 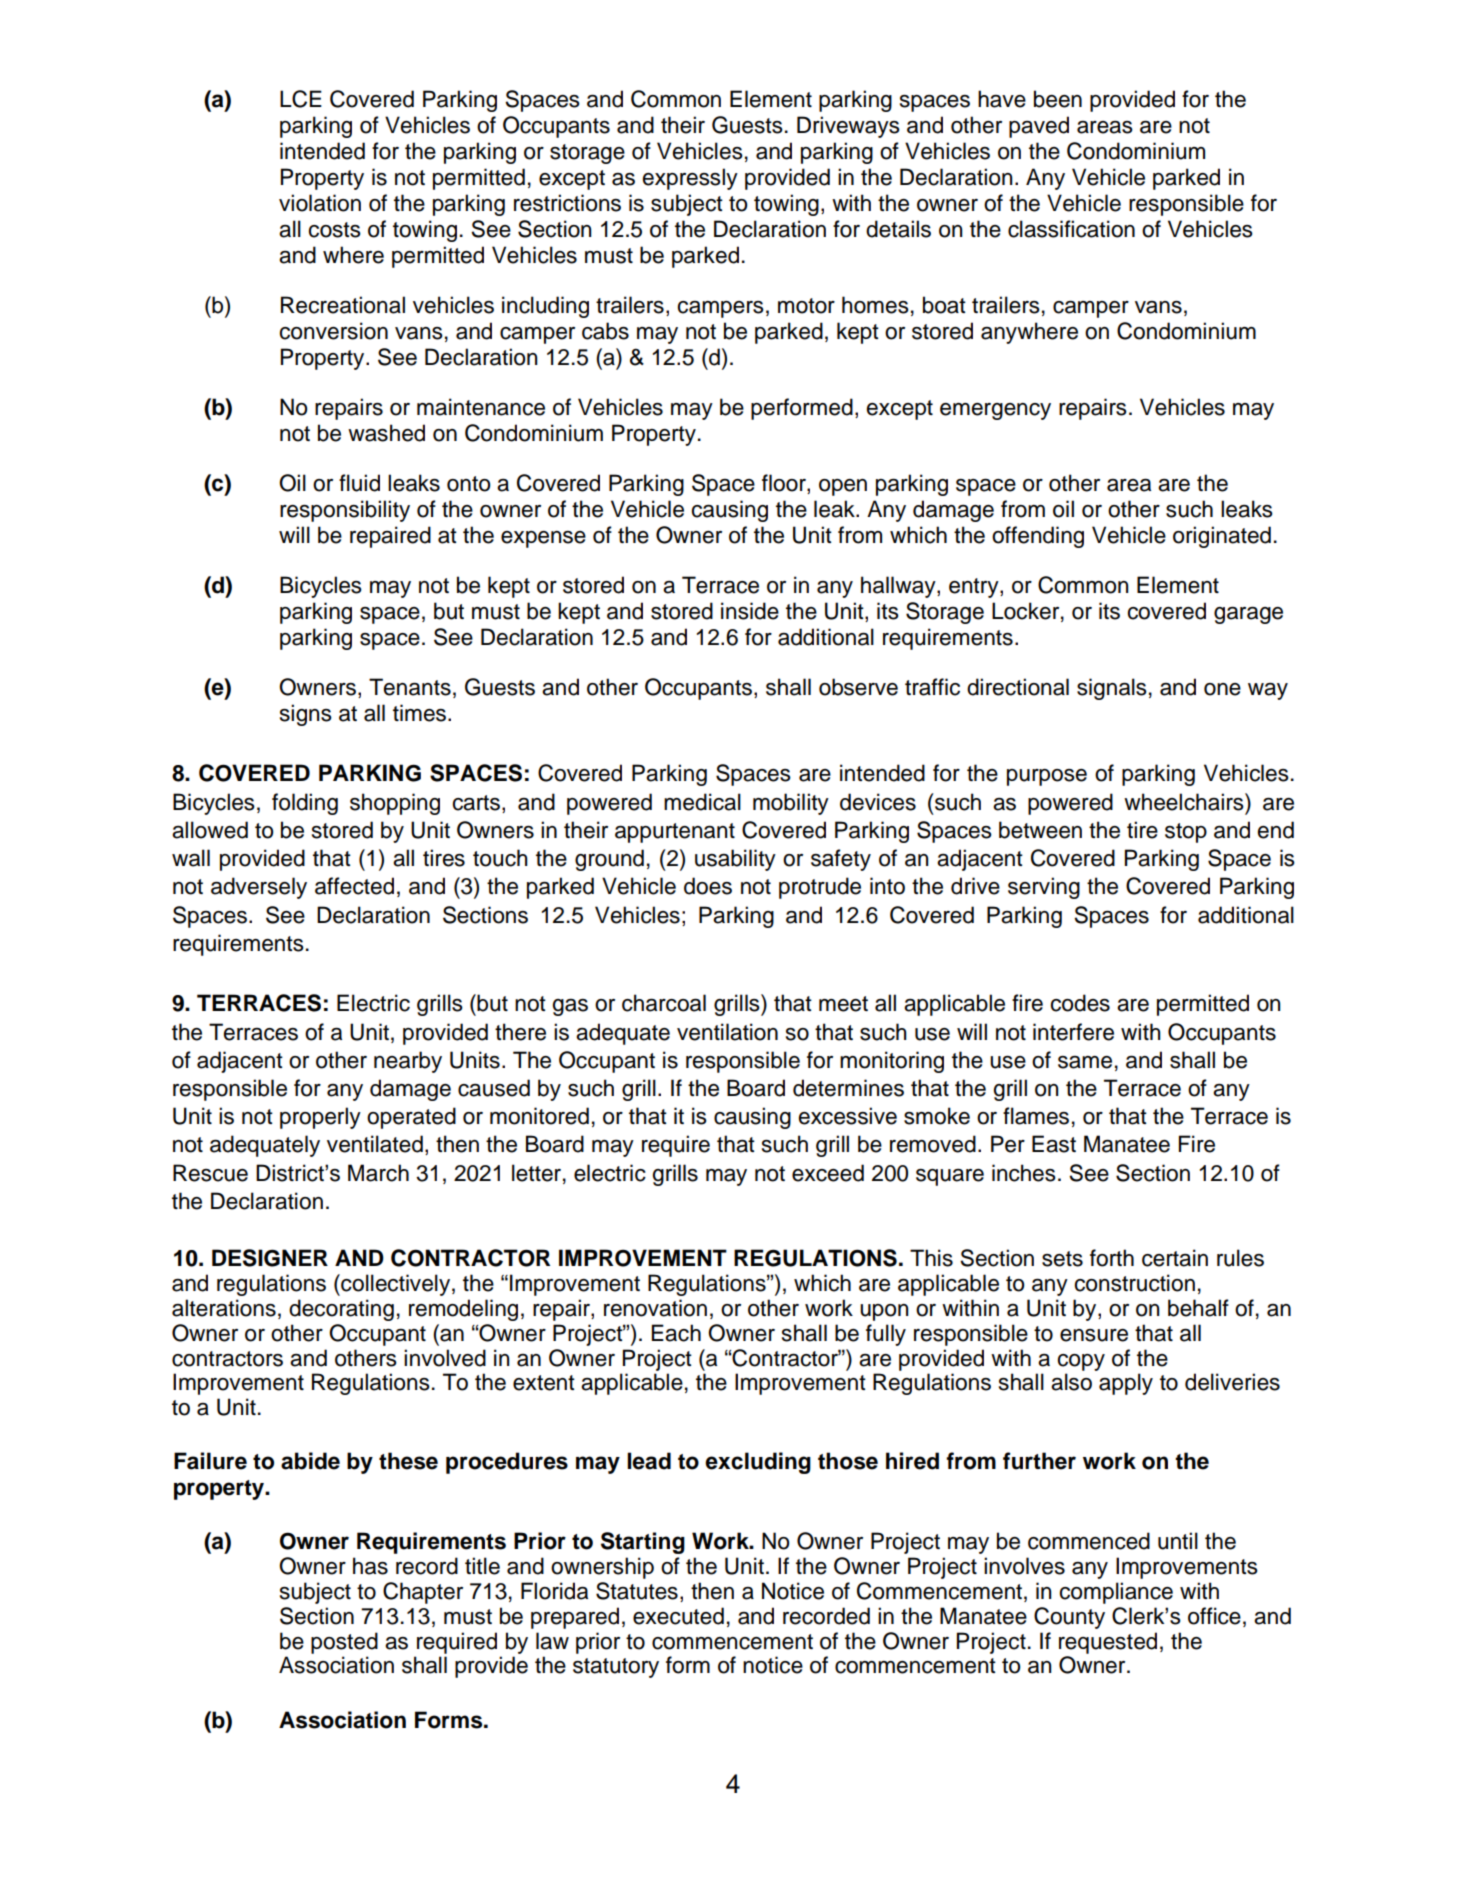 I want to click on responsibility, so click(x=345, y=511).
